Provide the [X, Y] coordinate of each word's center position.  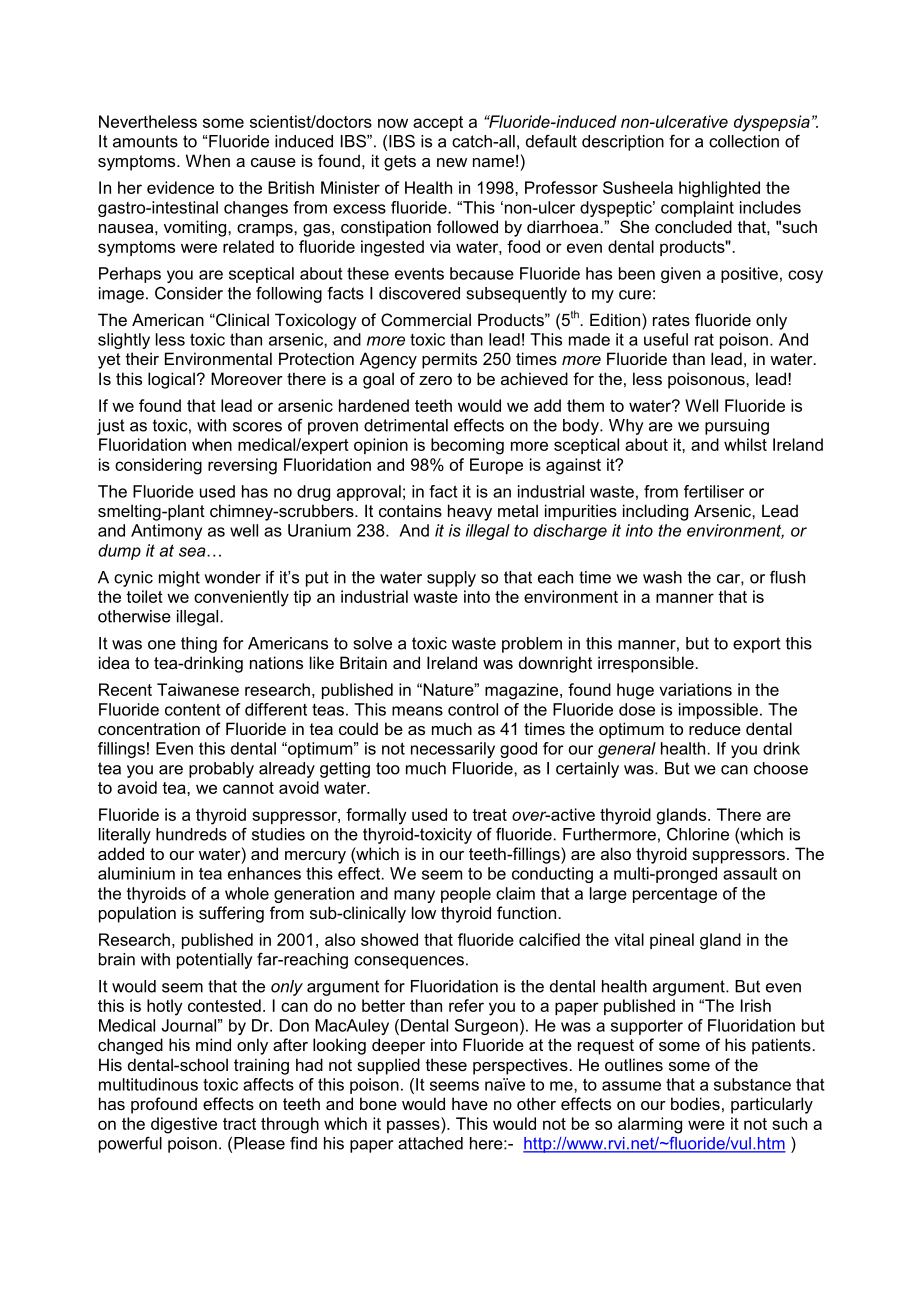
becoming [467, 446]
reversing [242, 466]
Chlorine [698, 834]
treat [489, 815]
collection [744, 141]
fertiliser [714, 491]
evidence [180, 187]
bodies [695, 1103]
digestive [184, 1125]
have [470, 1103]
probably [221, 770]
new [452, 162]
